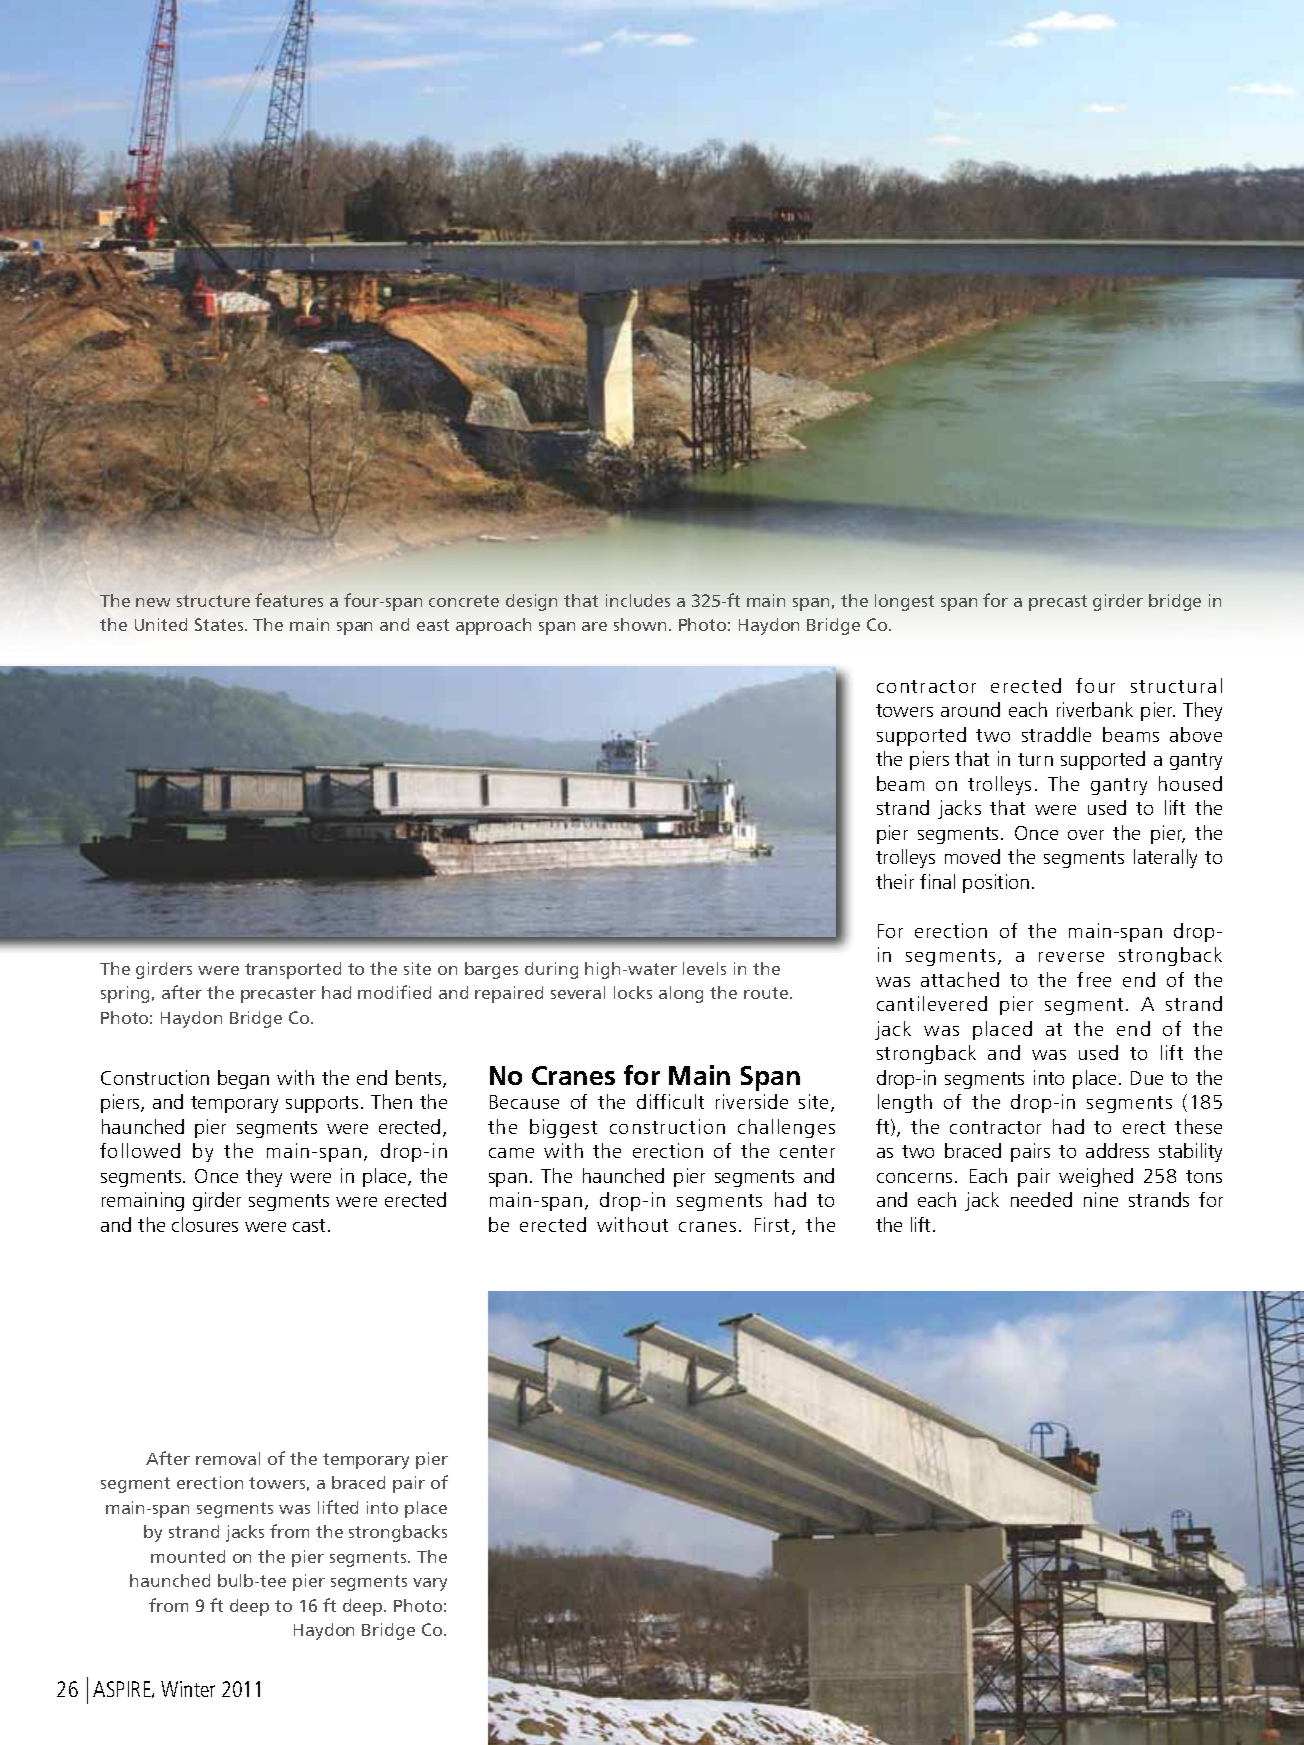  Describe the element at coordinates (1101, 1199) in the screenshot. I see `nine` at that location.
